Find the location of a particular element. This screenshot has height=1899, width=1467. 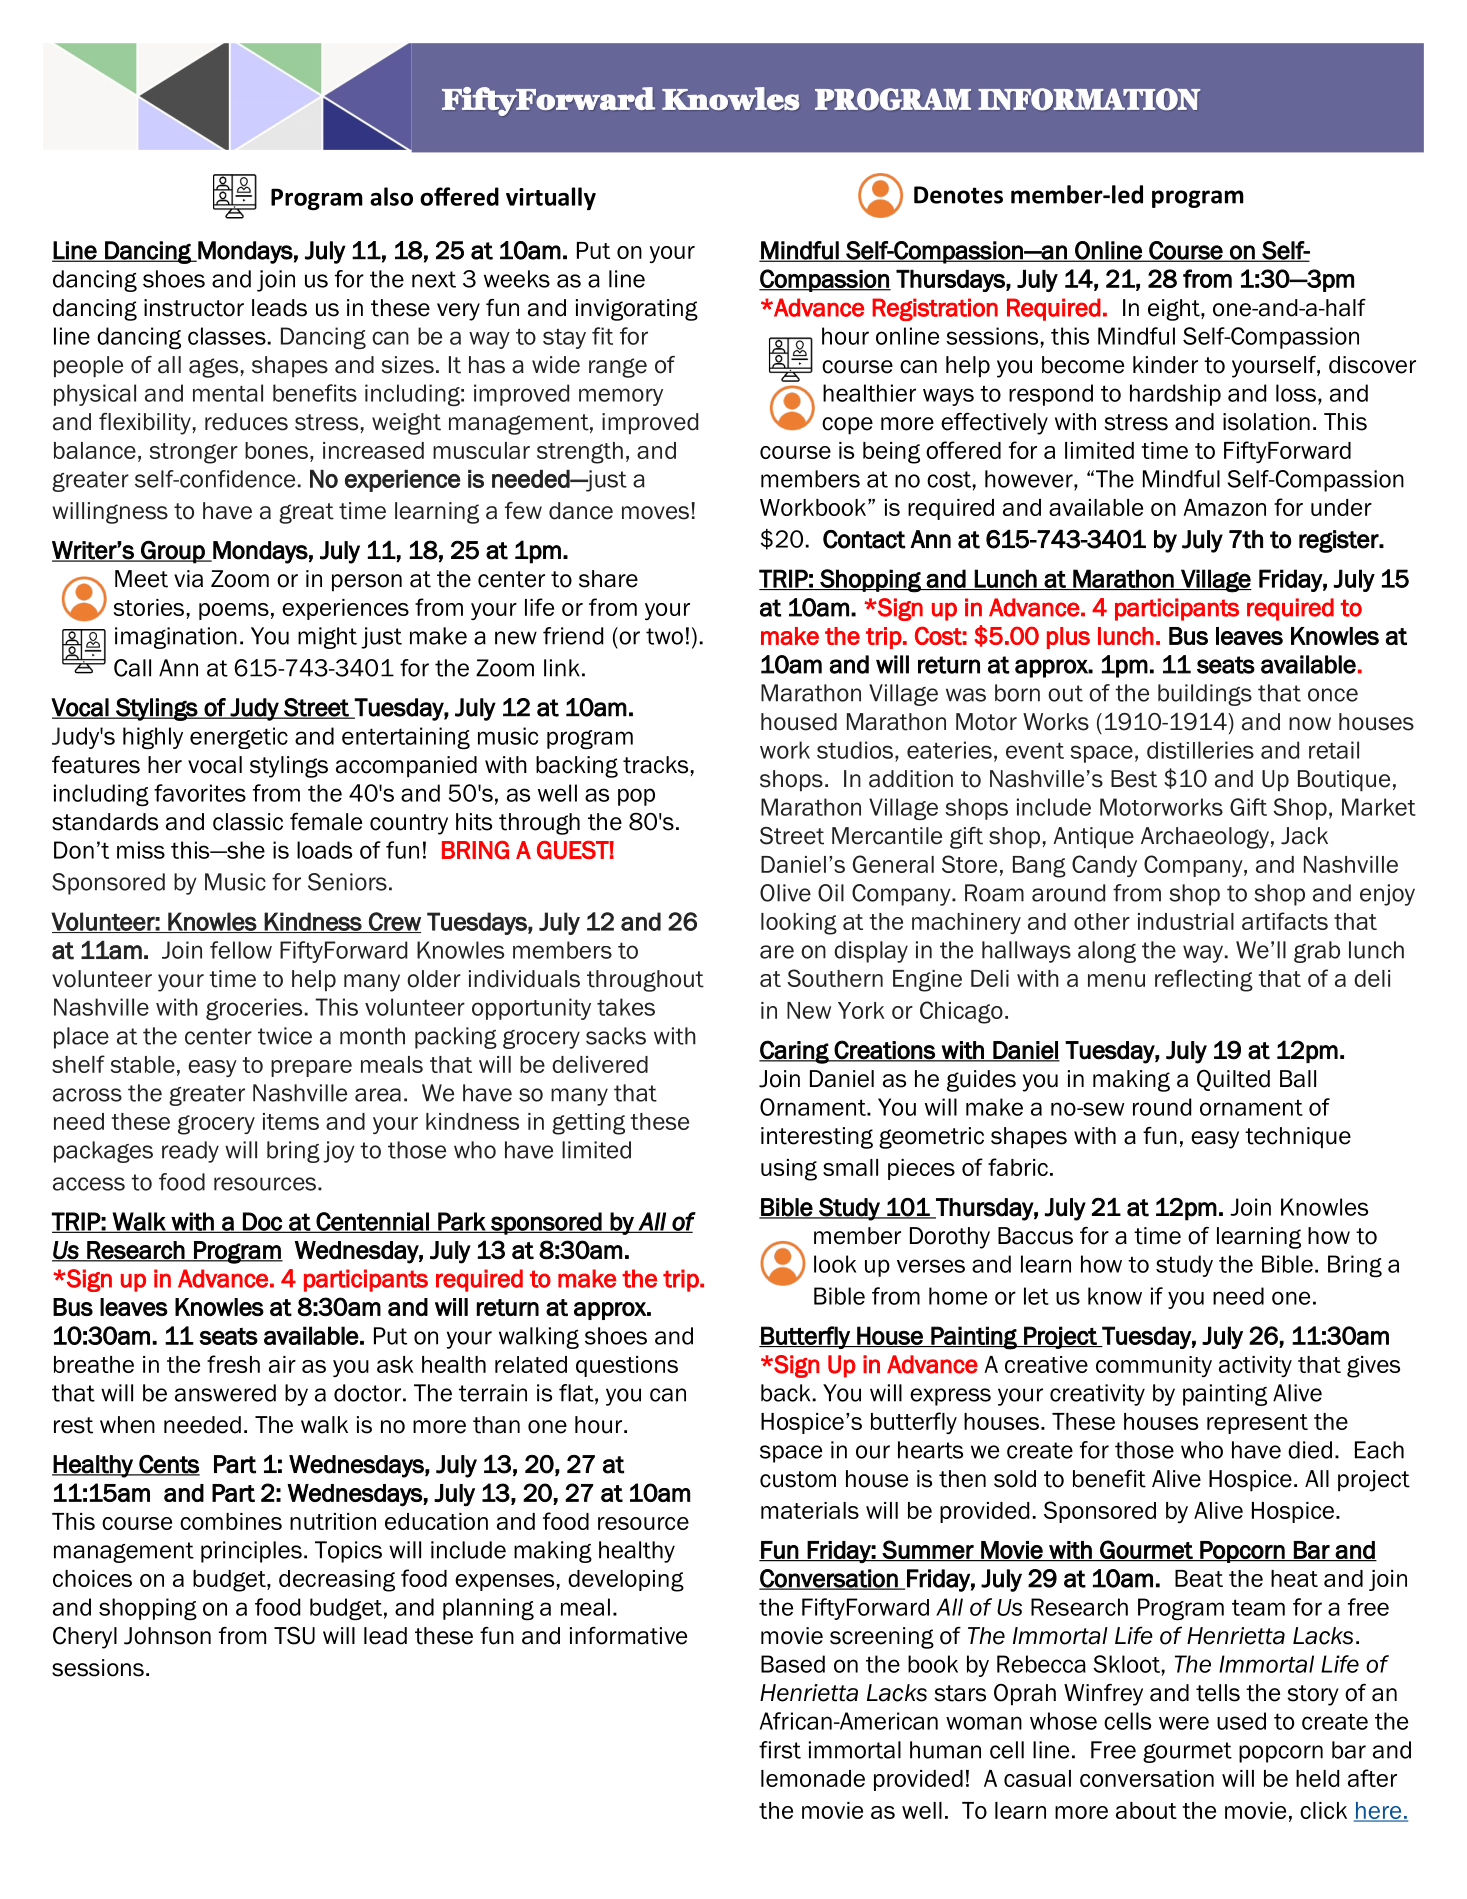

questions is located at coordinates (627, 1366).
